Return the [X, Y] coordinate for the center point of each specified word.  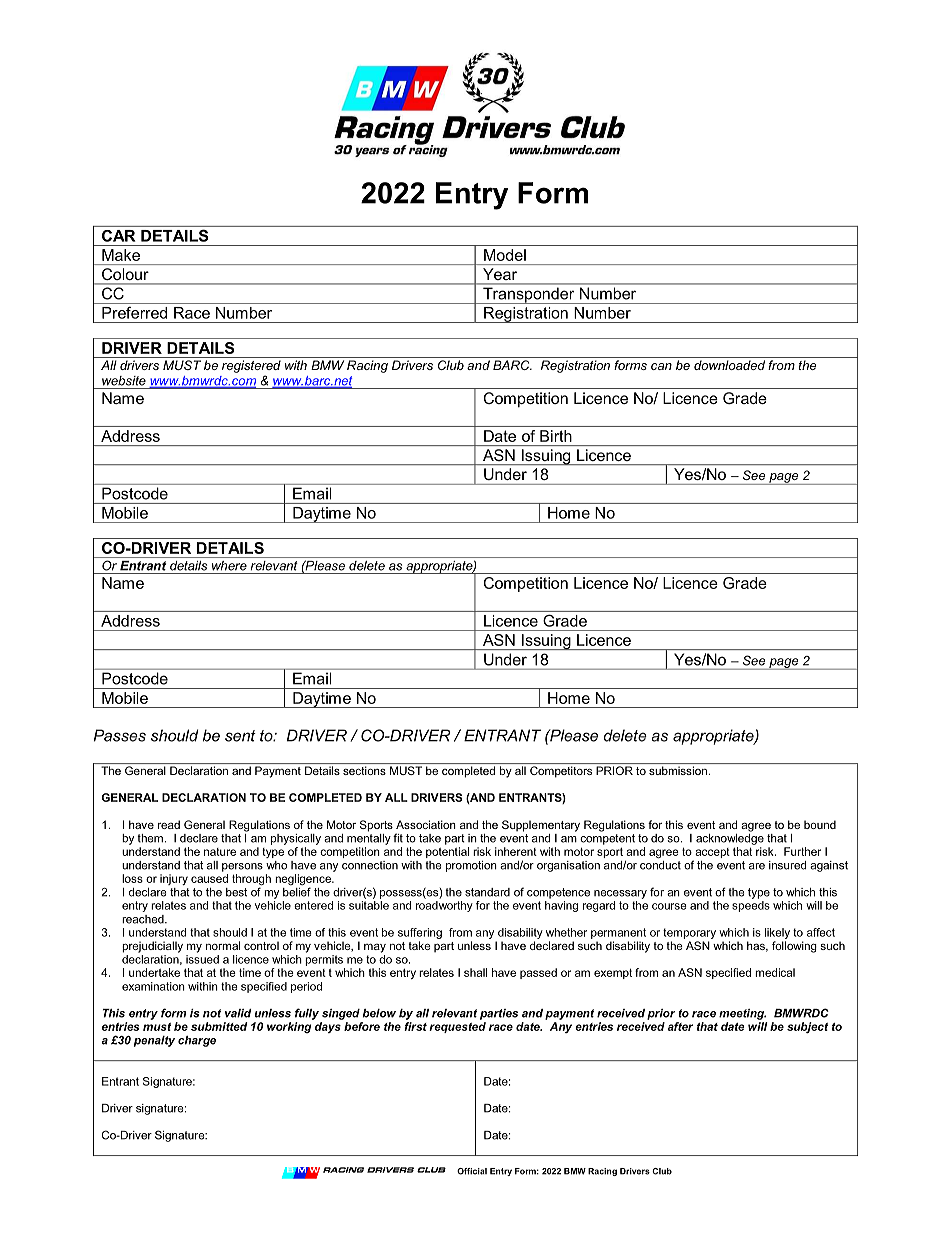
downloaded [729, 365]
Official [472, 1171]
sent [240, 736]
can [661, 366]
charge [197, 1041]
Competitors [561, 772]
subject [807, 1027]
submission [678, 770]
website [124, 381]
